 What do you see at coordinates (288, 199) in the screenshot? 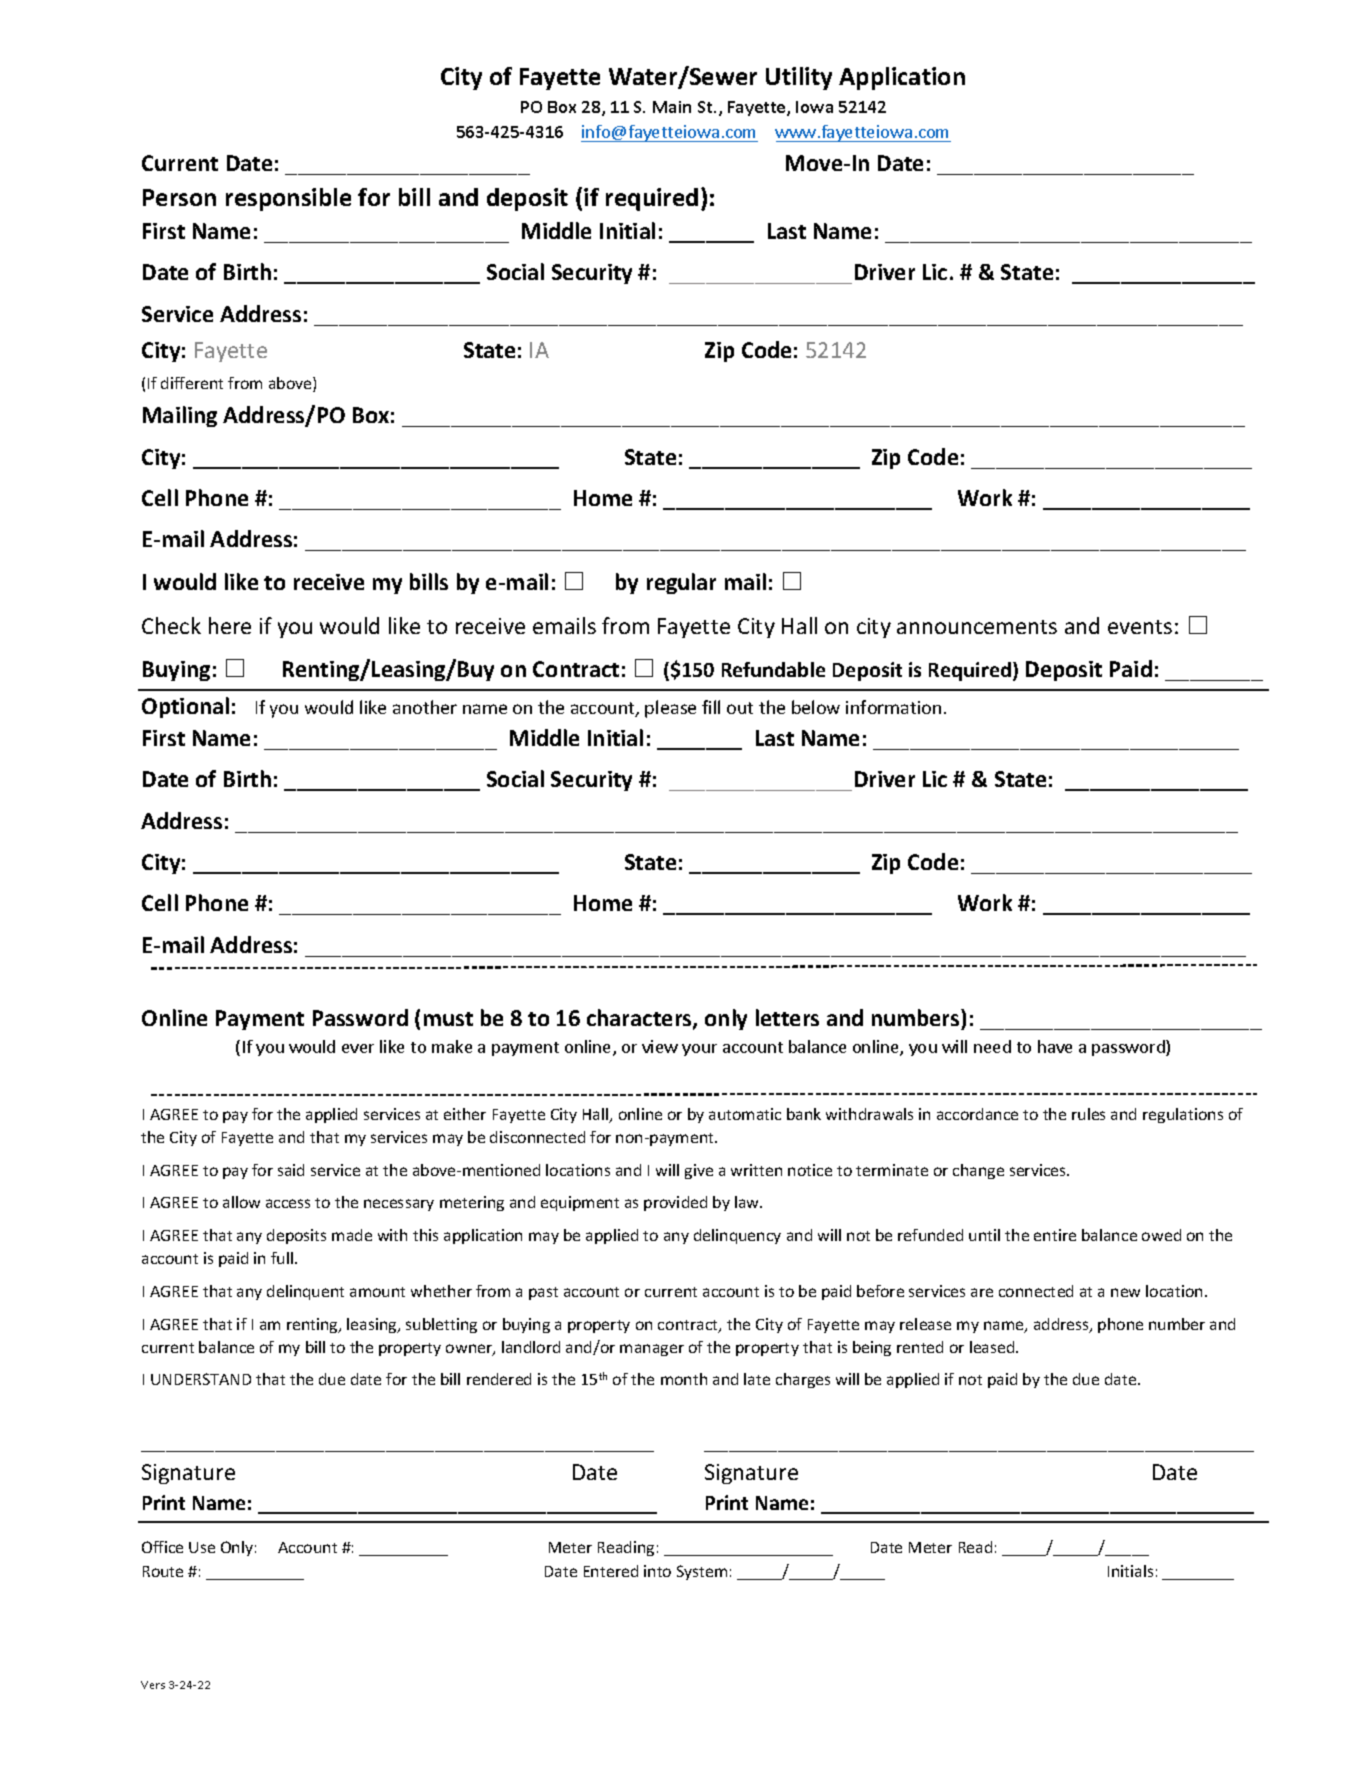
I see `responsible` at bounding box center [288, 199].
